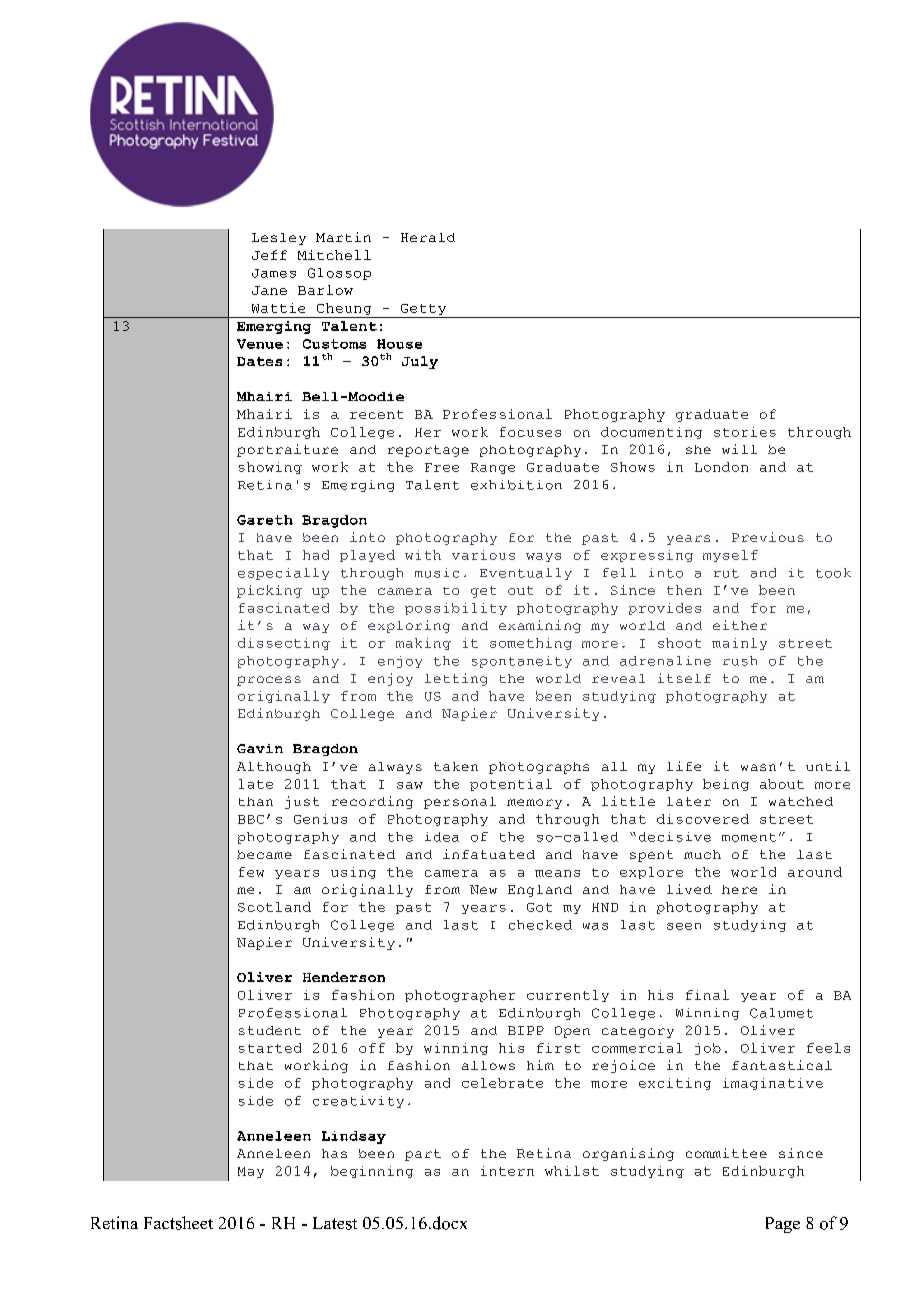 The height and width of the page is (1308, 924). Describe the element at coordinates (428, 237) in the page. I see `Herald` at that location.
